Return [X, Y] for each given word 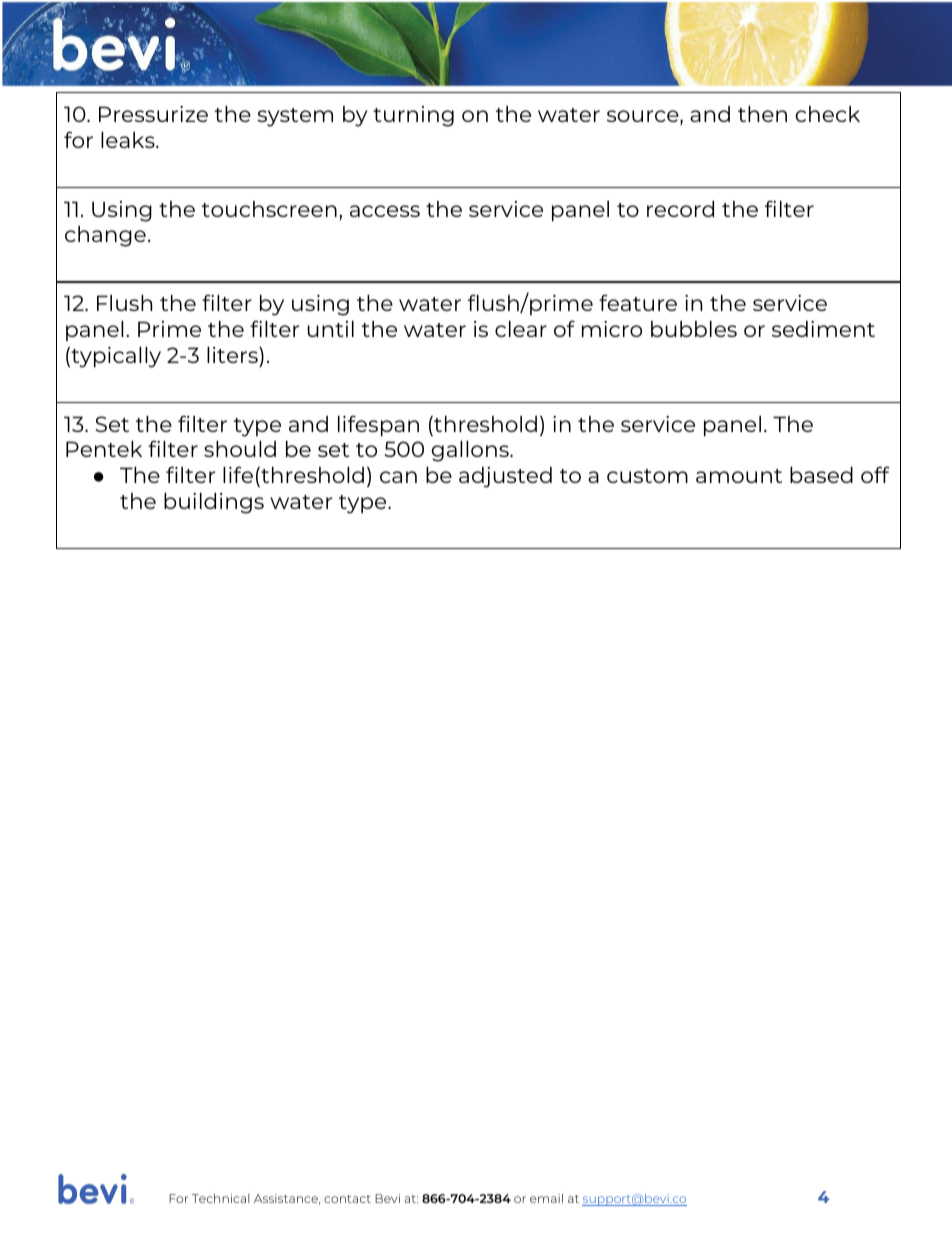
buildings [214, 503]
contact [347, 1199]
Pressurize [153, 114]
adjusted [505, 477]
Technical [220, 1198]
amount [739, 476]
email [546, 1198]
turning [413, 116]
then [762, 114]
